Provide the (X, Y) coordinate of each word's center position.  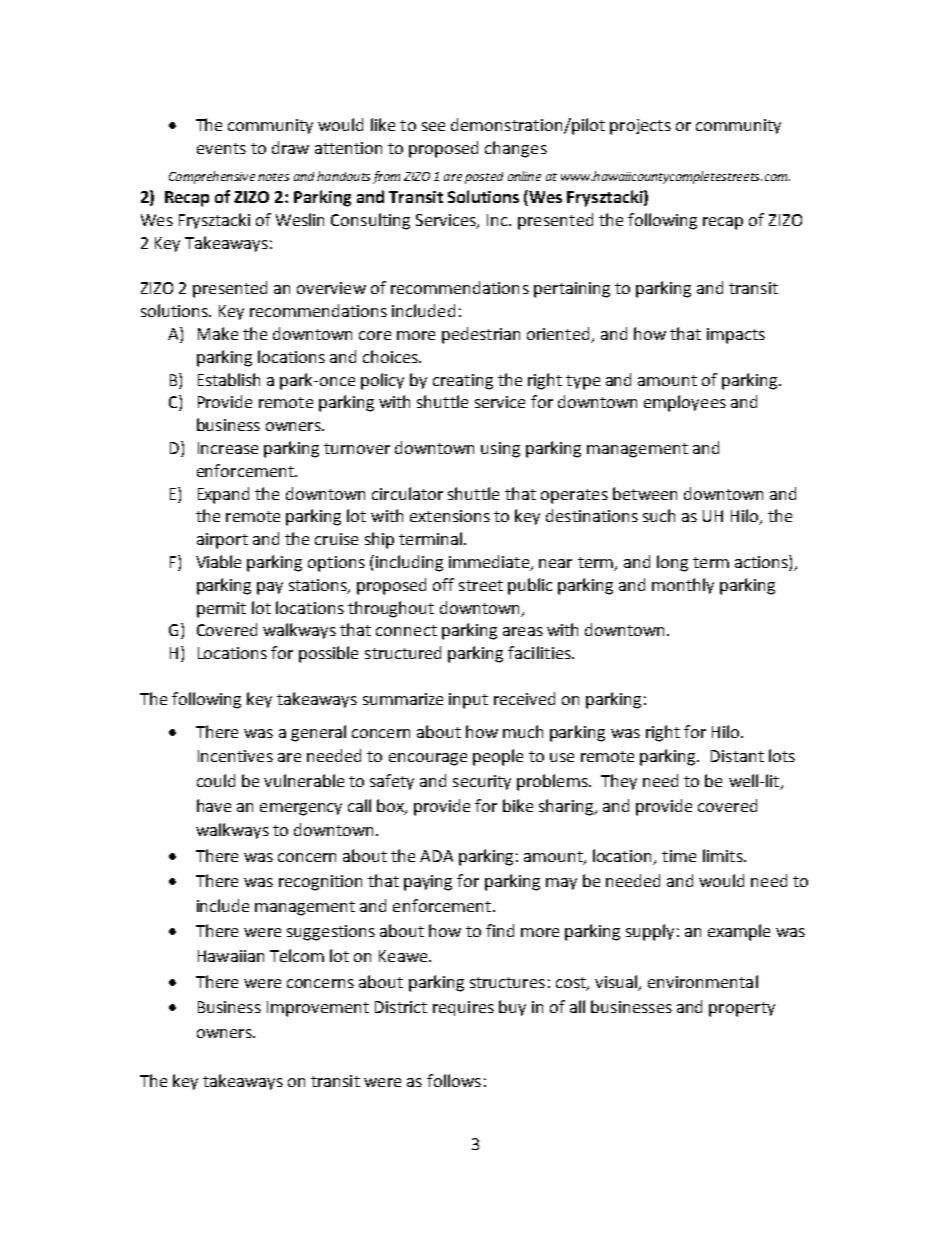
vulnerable (304, 780)
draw (290, 147)
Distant (737, 756)
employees (685, 403)
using (500, 450)
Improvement (318, 1009)
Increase (228, 448)
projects (640, 127)
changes (516, 149)
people (498, 757)
